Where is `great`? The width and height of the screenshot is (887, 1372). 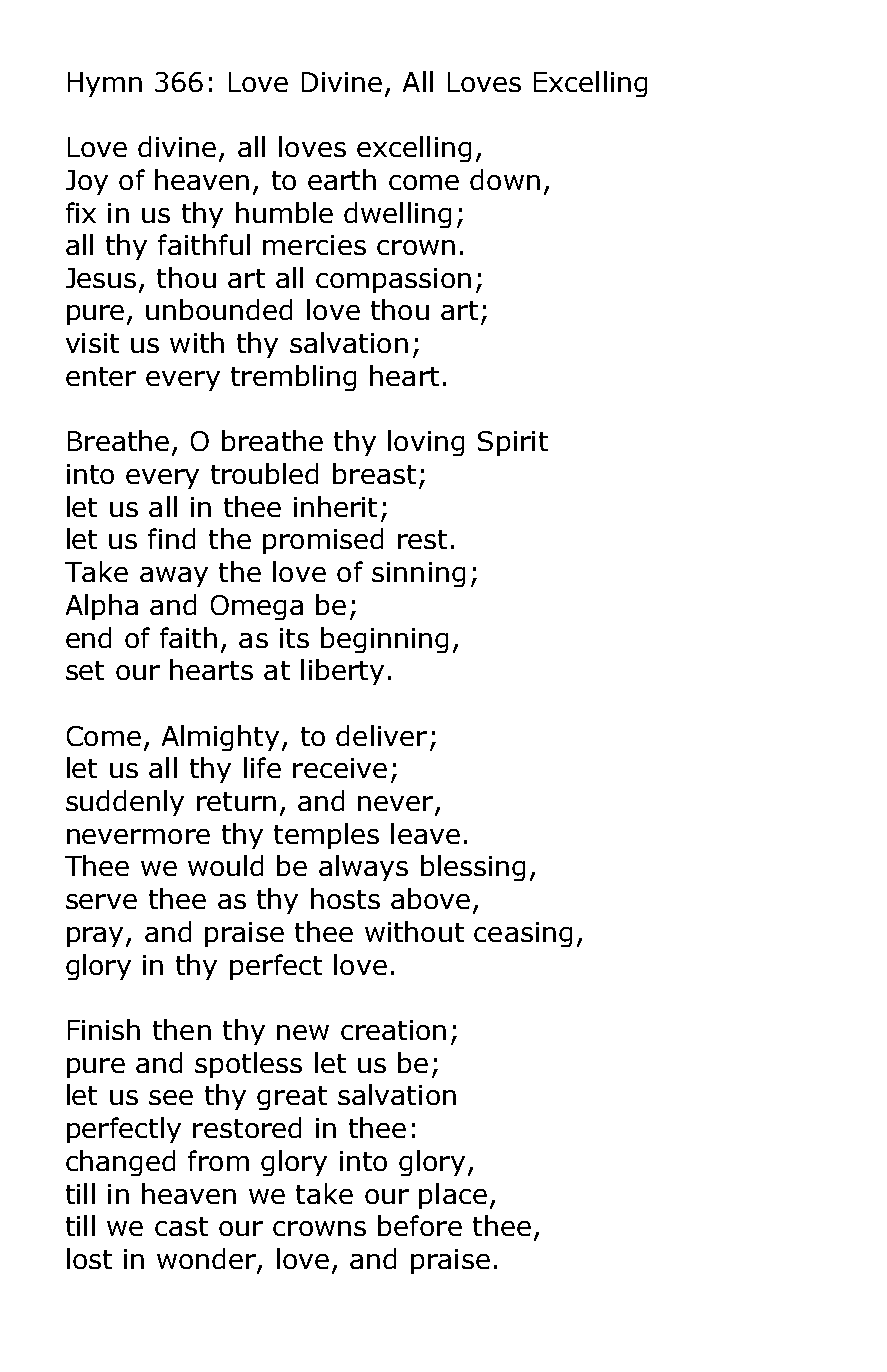 great is located at coordinates (292, 1098).
